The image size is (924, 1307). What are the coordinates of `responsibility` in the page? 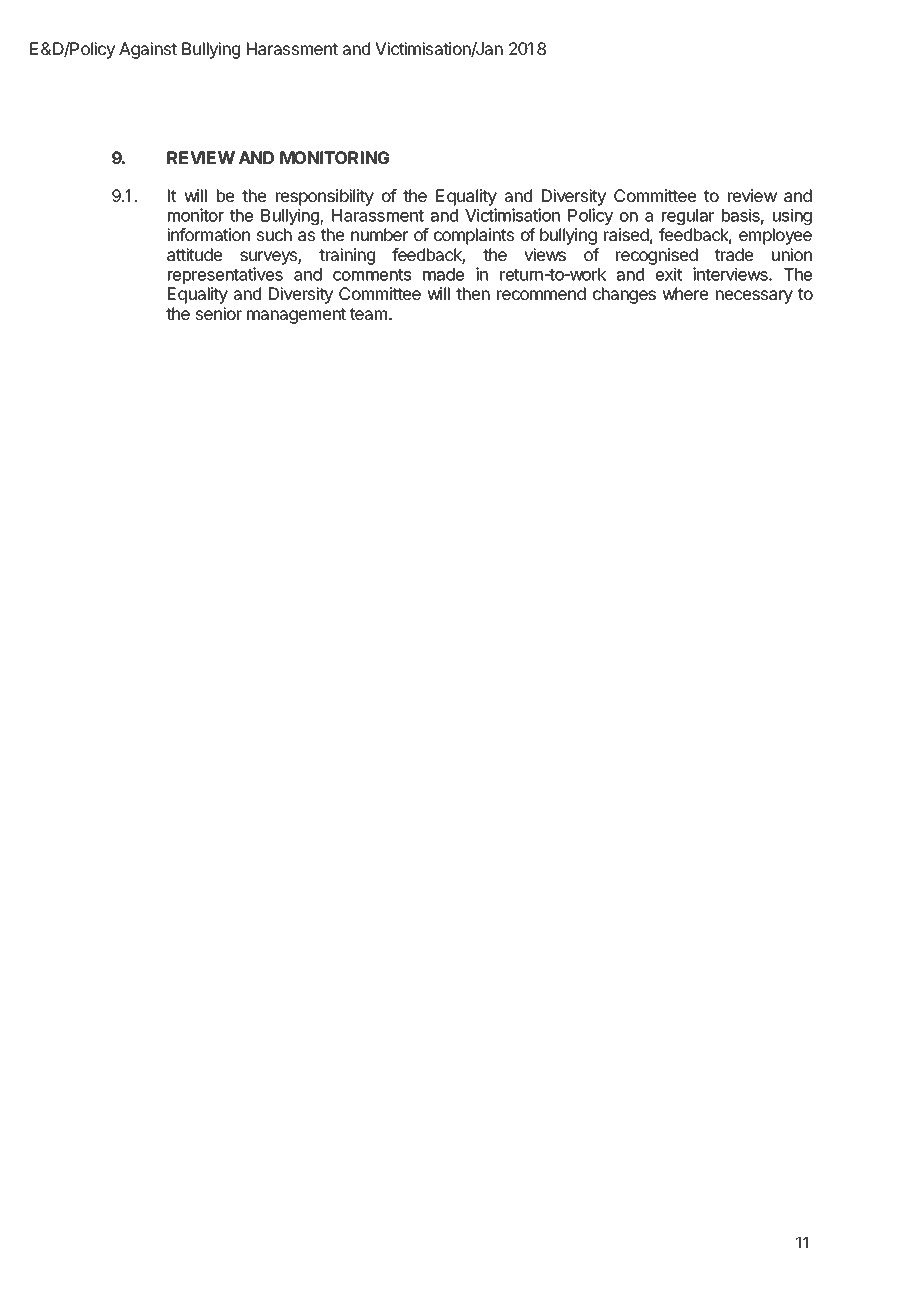 It's located at (325, 197).
